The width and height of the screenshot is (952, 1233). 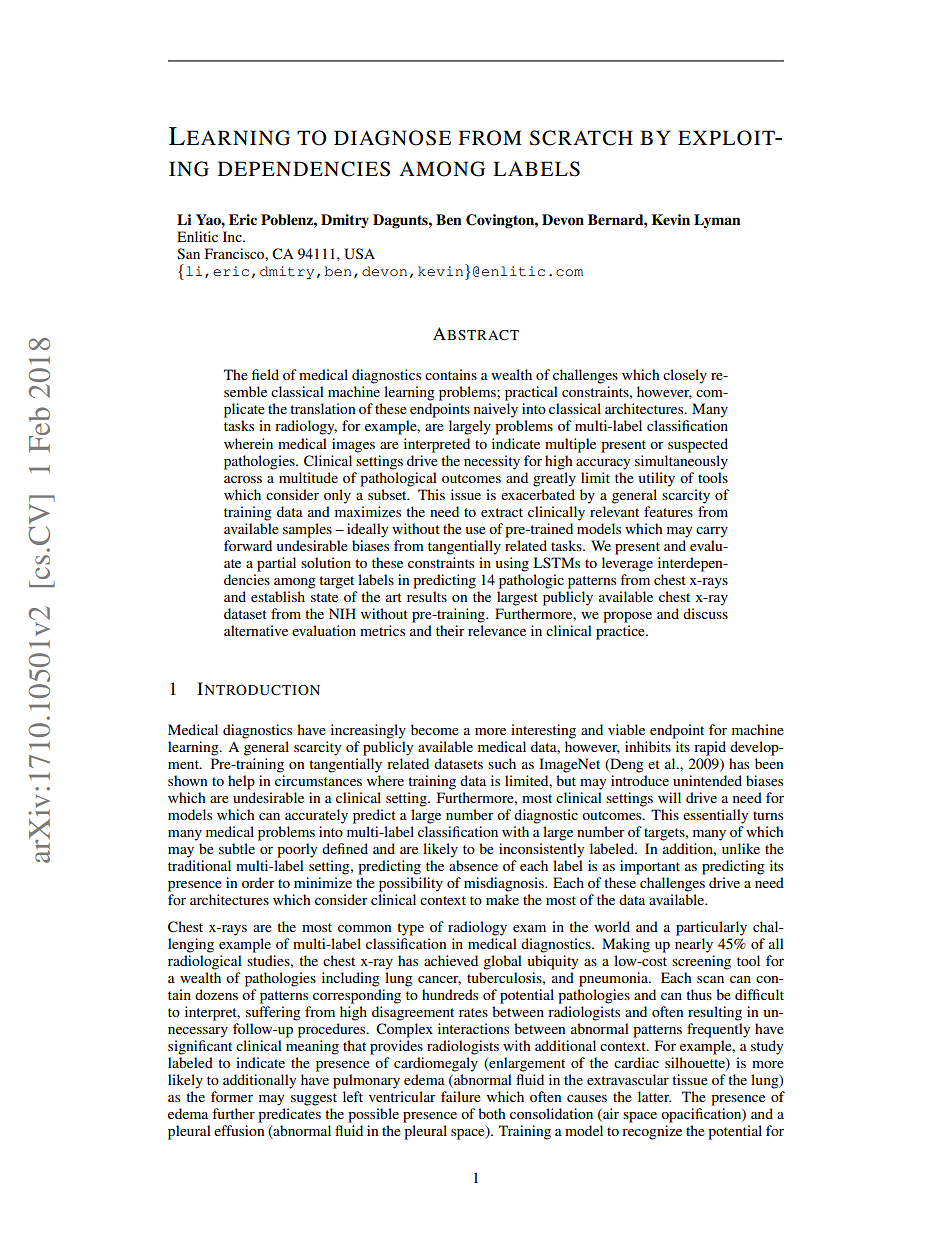 I want to click on DIAGNOSE, so click(x=392, y=138).
